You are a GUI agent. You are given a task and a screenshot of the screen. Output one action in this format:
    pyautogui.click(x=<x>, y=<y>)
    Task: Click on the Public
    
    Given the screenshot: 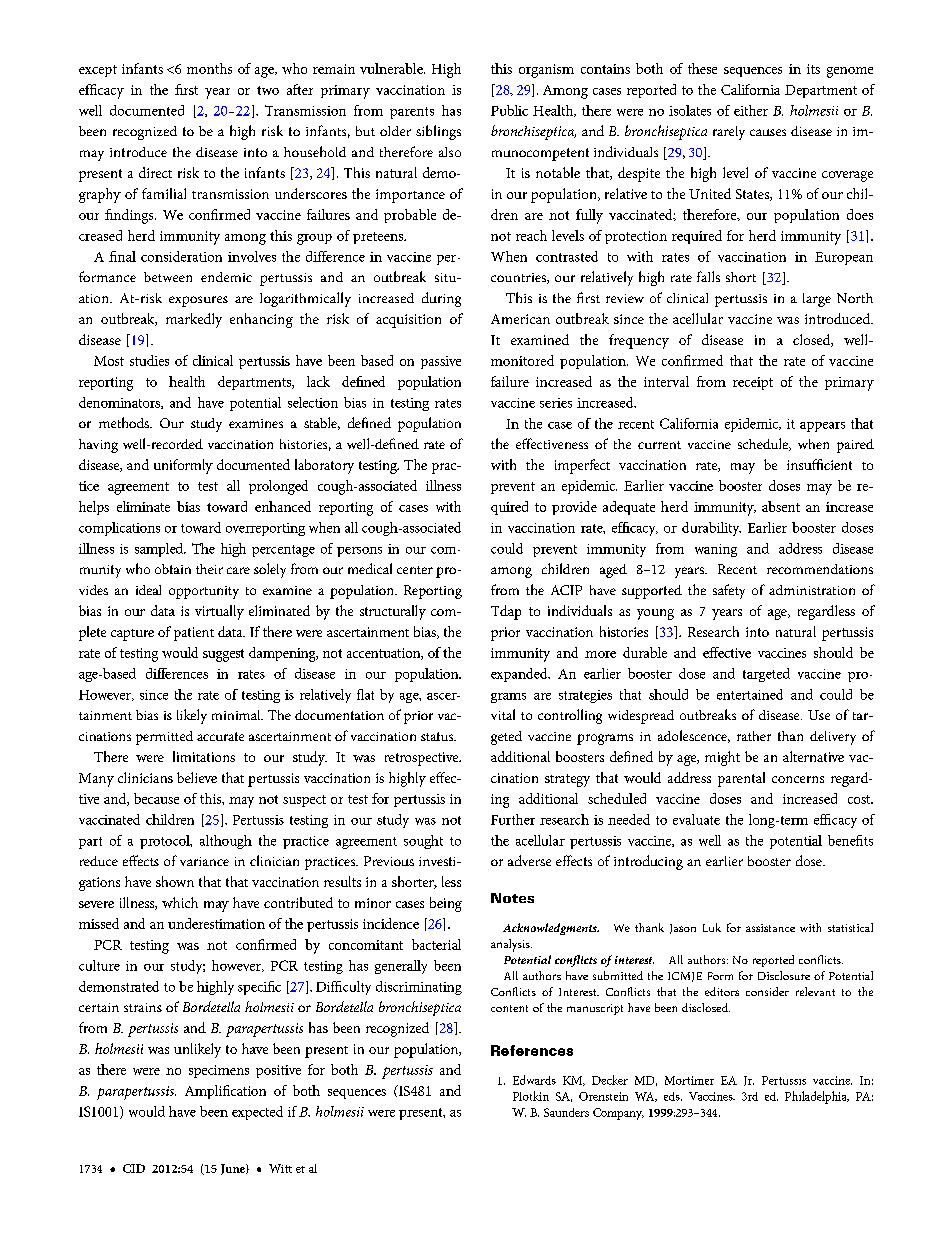 What is the action you would take?
    pyautogui.click(x=509, y=110)
